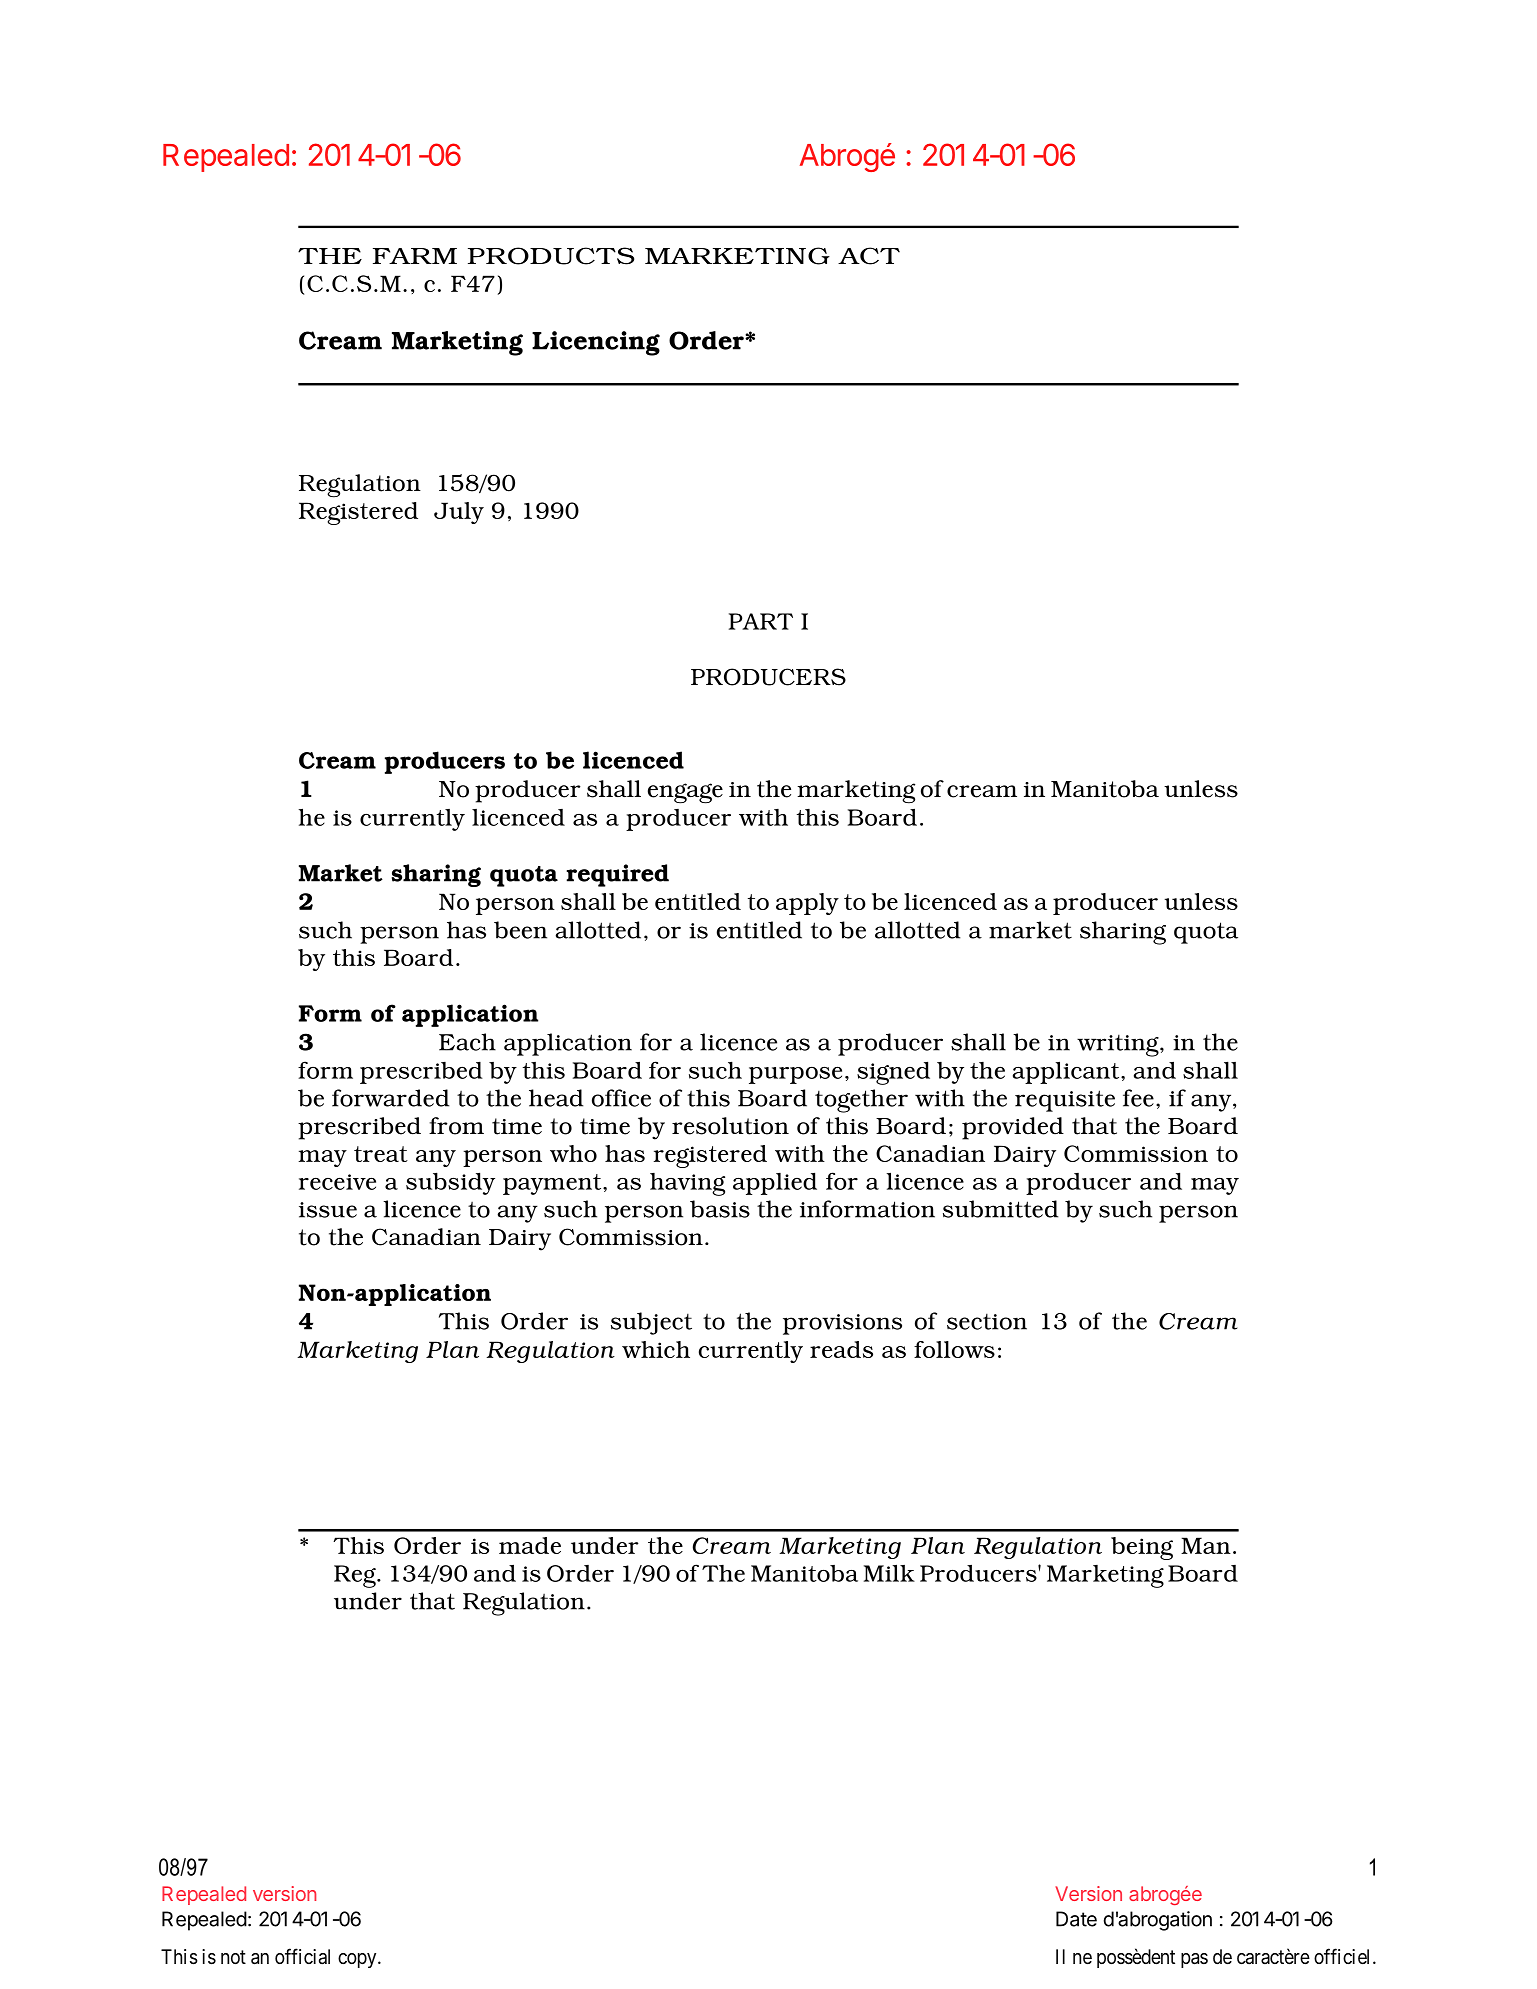 This image has width=1537, height=1989. What do you see at coordinates (328, 1210) in the image?
I see `issue` at bounding box center [328, 1210].
